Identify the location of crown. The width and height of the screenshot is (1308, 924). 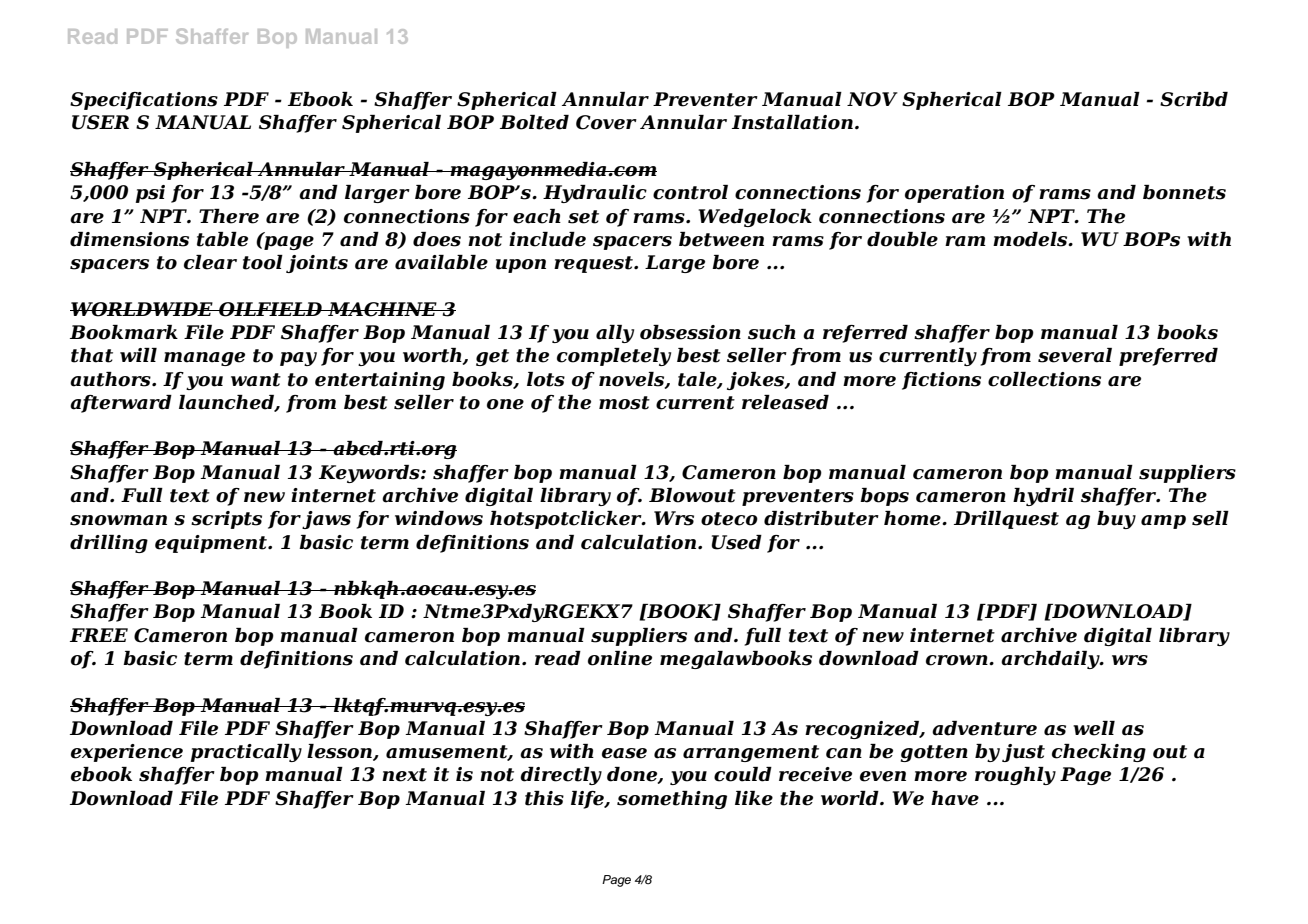
(958, 660).
